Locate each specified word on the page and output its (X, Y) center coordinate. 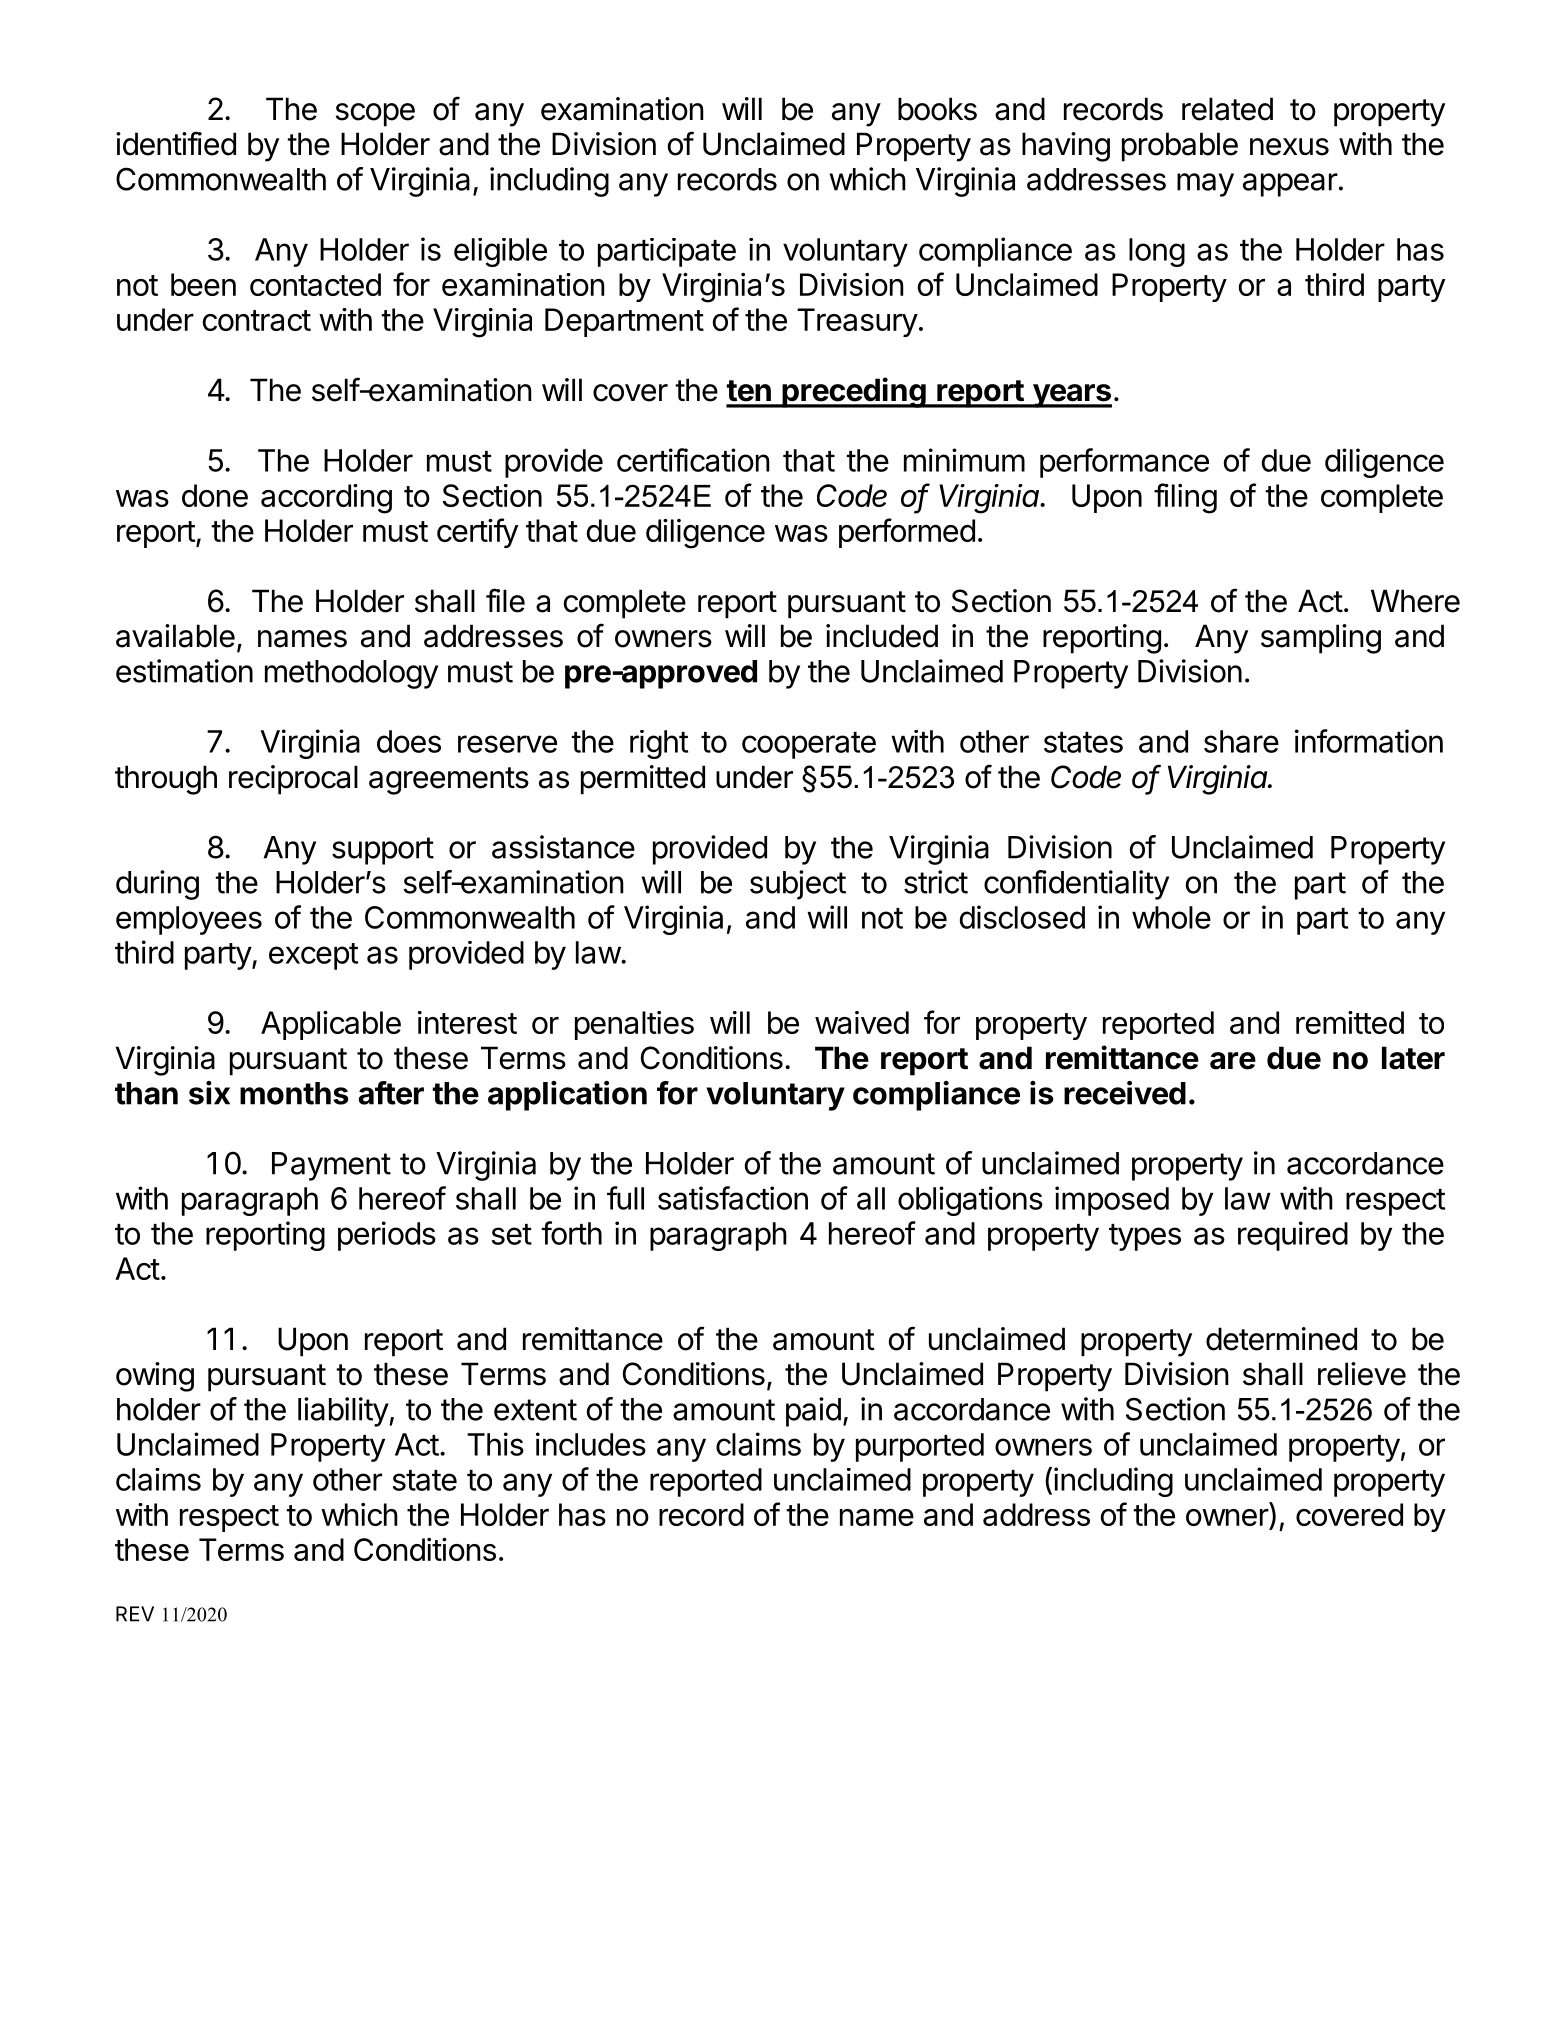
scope (375, 115)
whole (1171, 917)
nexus (1289, 147)
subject (798, 885)
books (937, 109)
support (383, 851)
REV (135, 1614)
